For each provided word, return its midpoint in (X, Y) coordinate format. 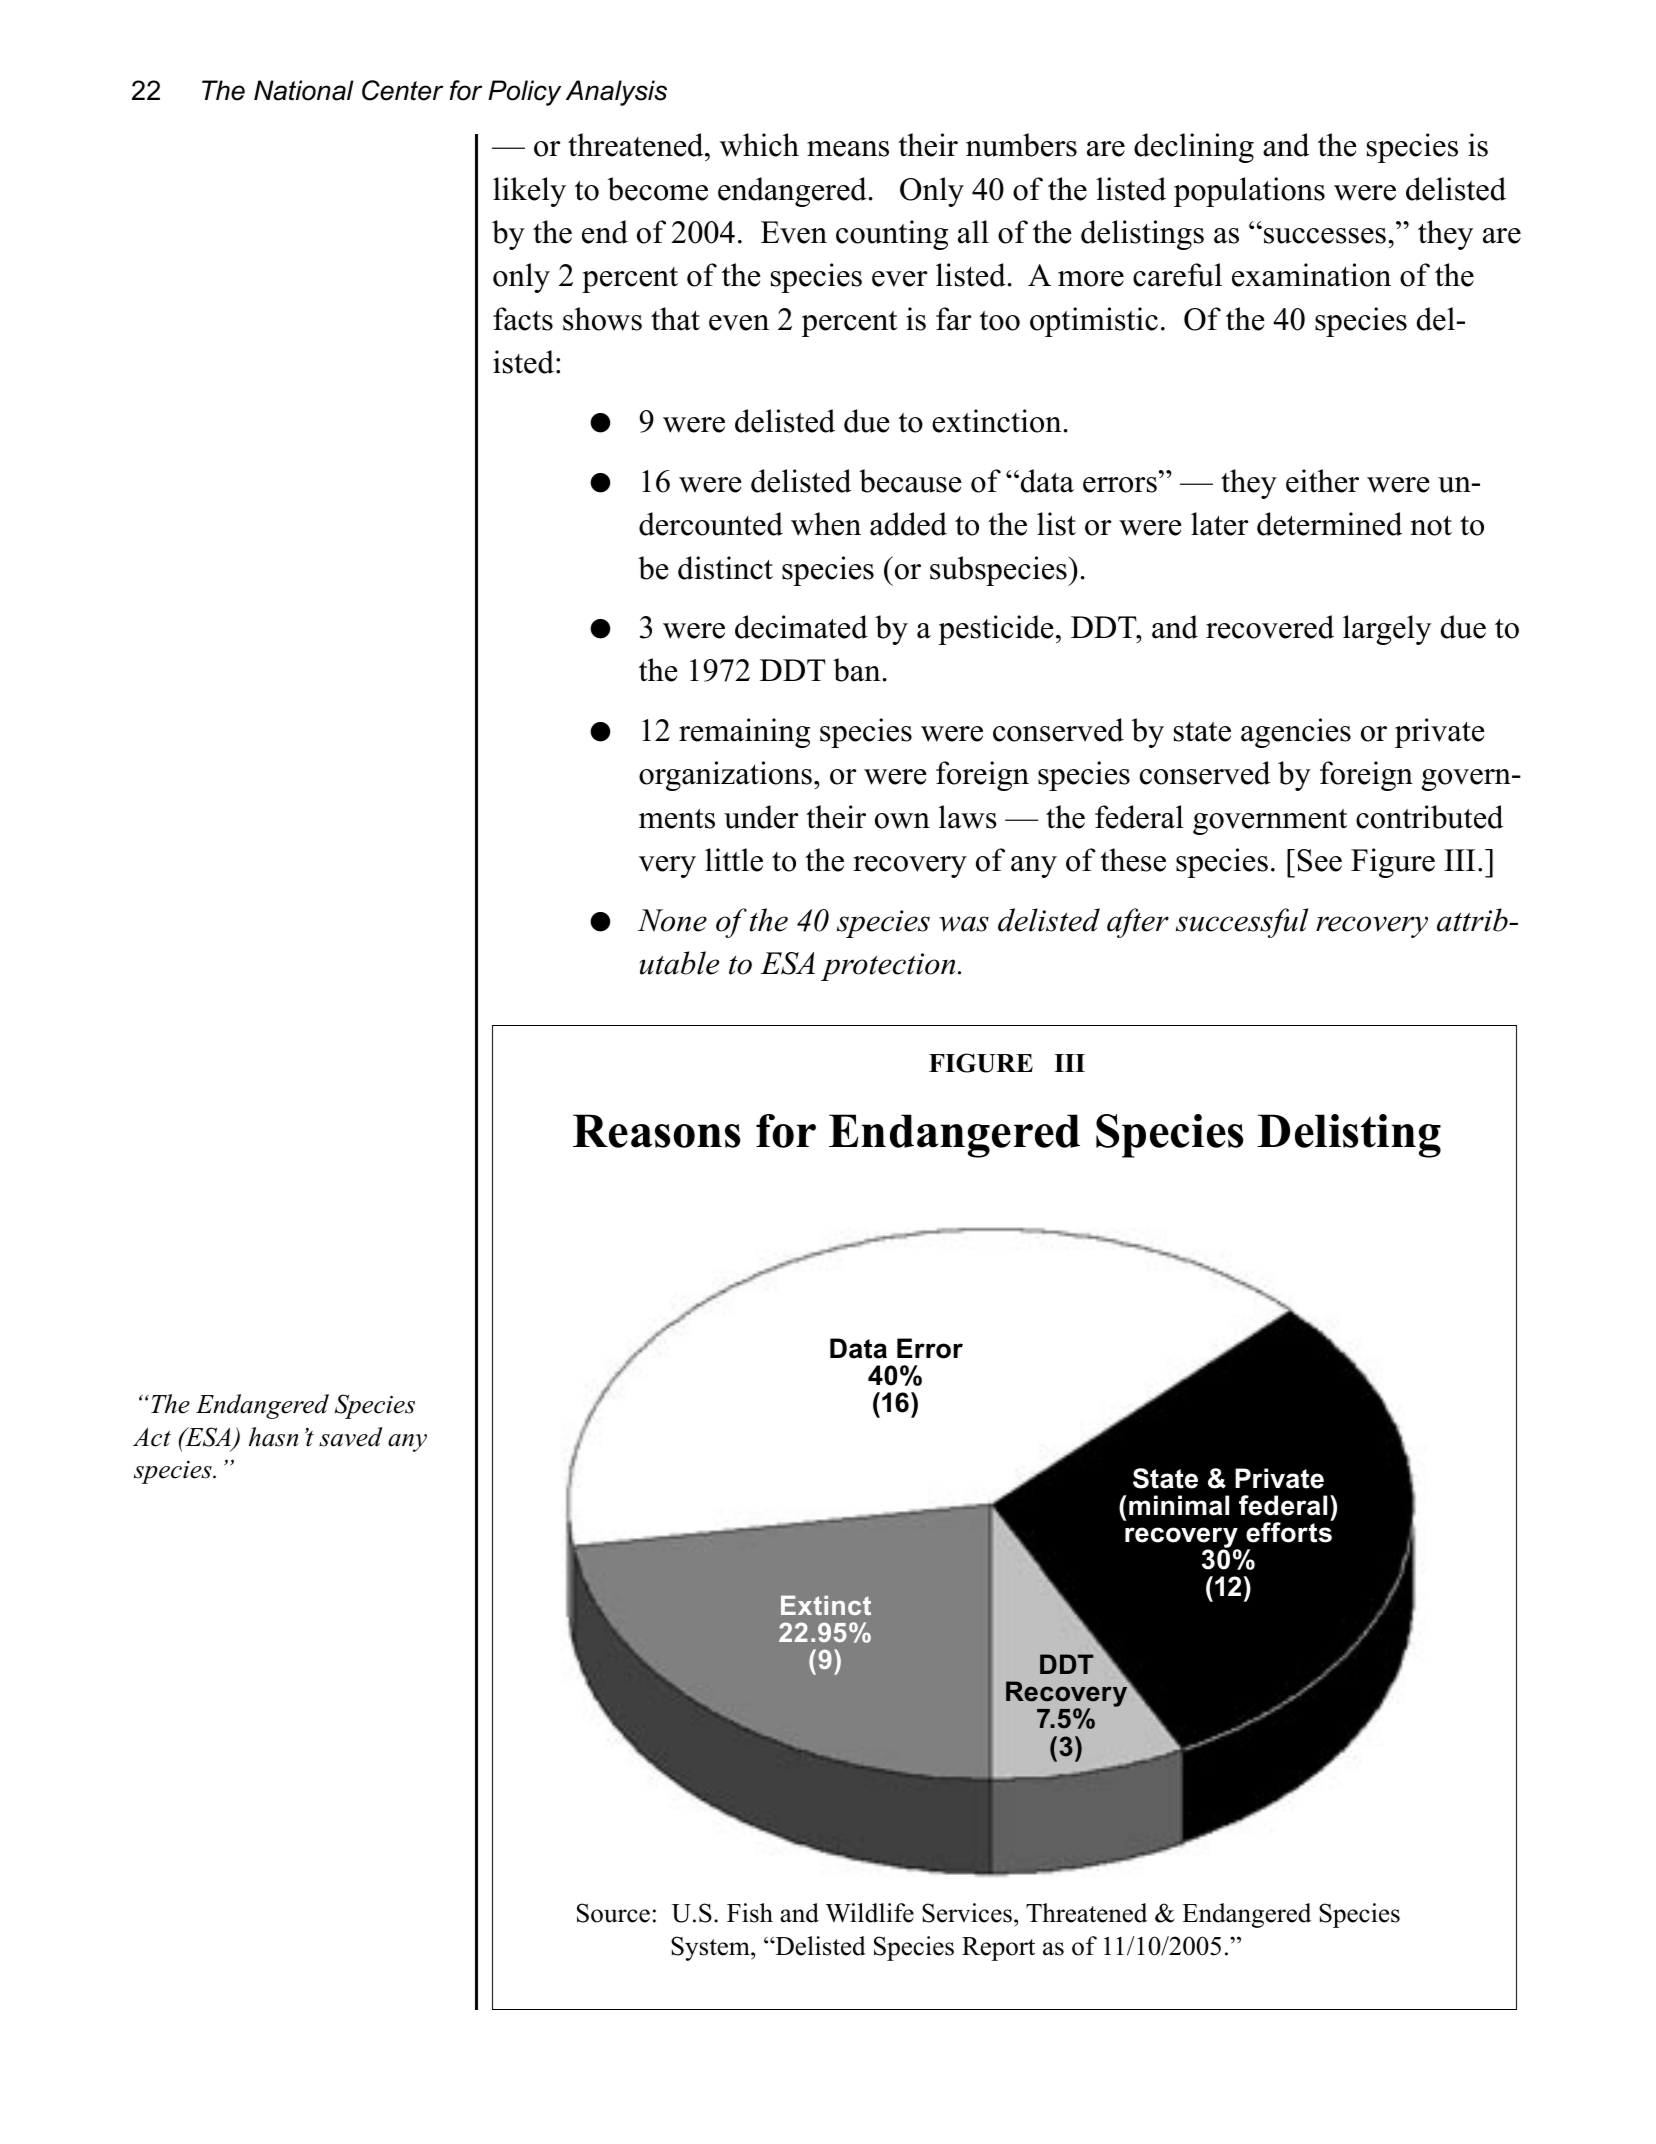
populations (1249, 192)
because (910, 481)
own (902, 821)
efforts (1289, 1531)
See (1319, 860)
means (848, 149)
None (672, 920)
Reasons (656, 1131)
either (1322, 481)
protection (888, 967)
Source (613, 1913)
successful (1242, 923)
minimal (1179, 1505)
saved (351, 1437)
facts (523, 319)
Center (402, 90)
